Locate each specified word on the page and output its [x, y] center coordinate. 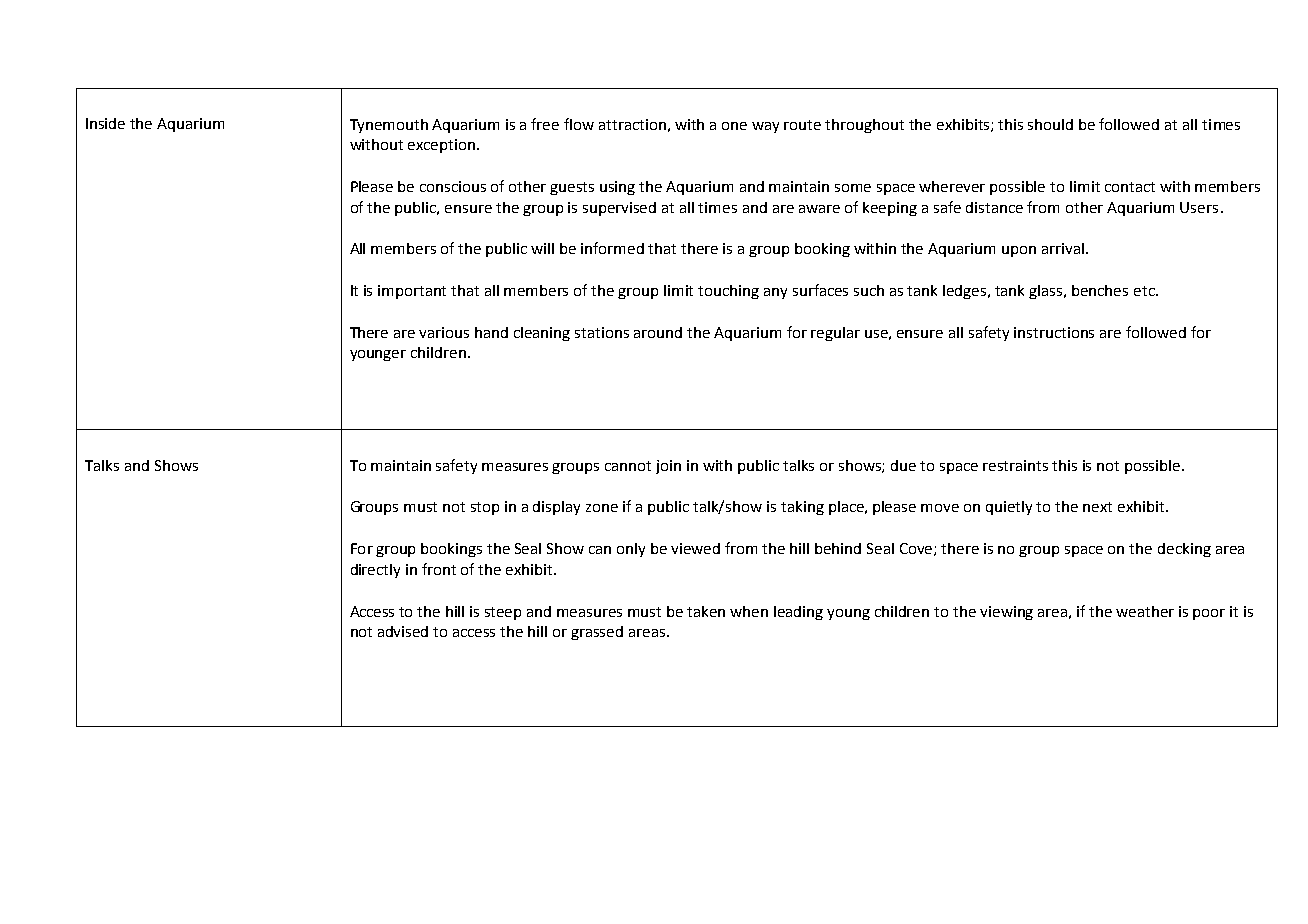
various [444, 332]
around [658, 332]
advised [403, 631]
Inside [105, 123]
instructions [1054, 332]
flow [579, 124]
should [1050, 124]
